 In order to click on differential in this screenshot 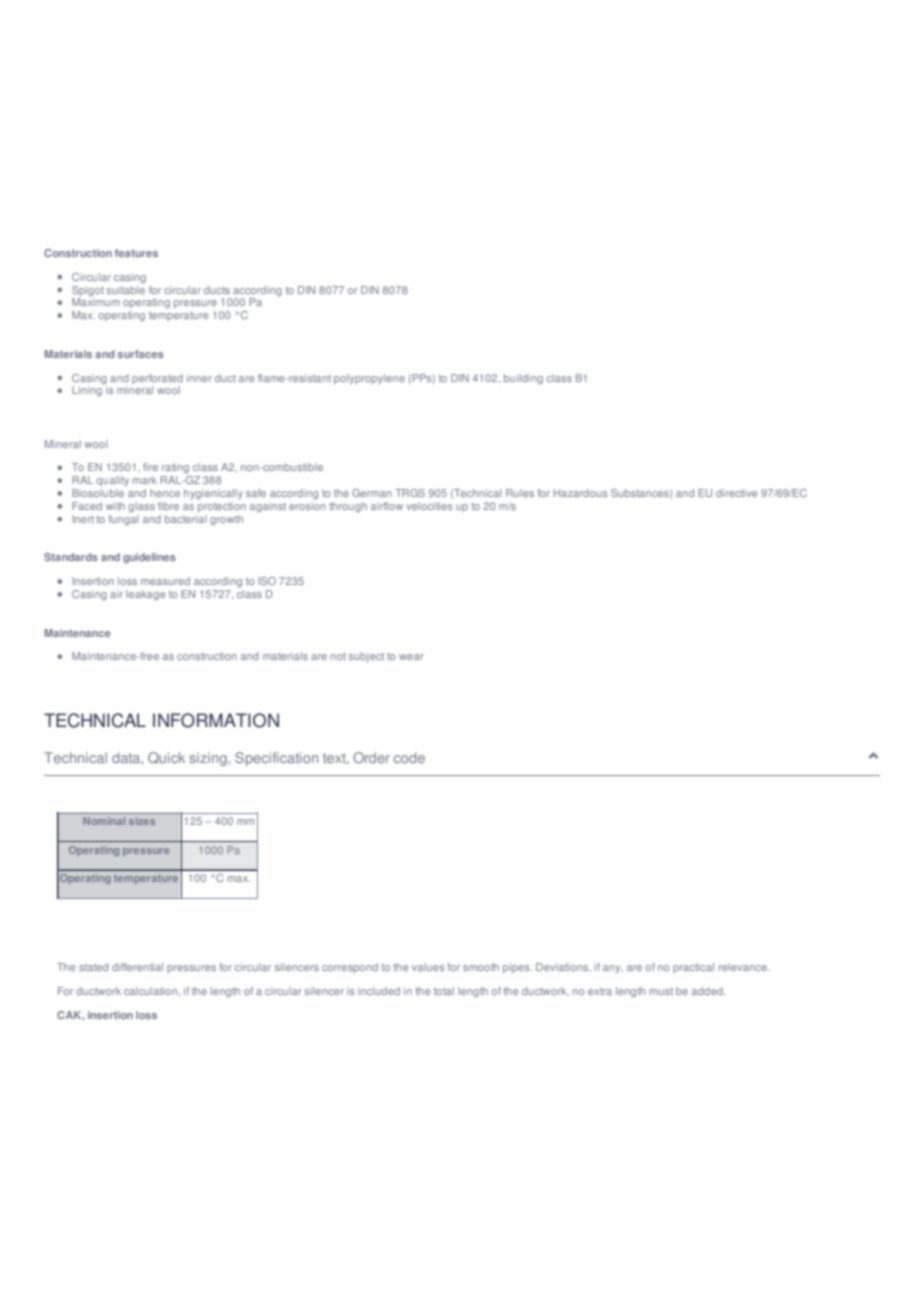, I will do `click(137, 967)`.
